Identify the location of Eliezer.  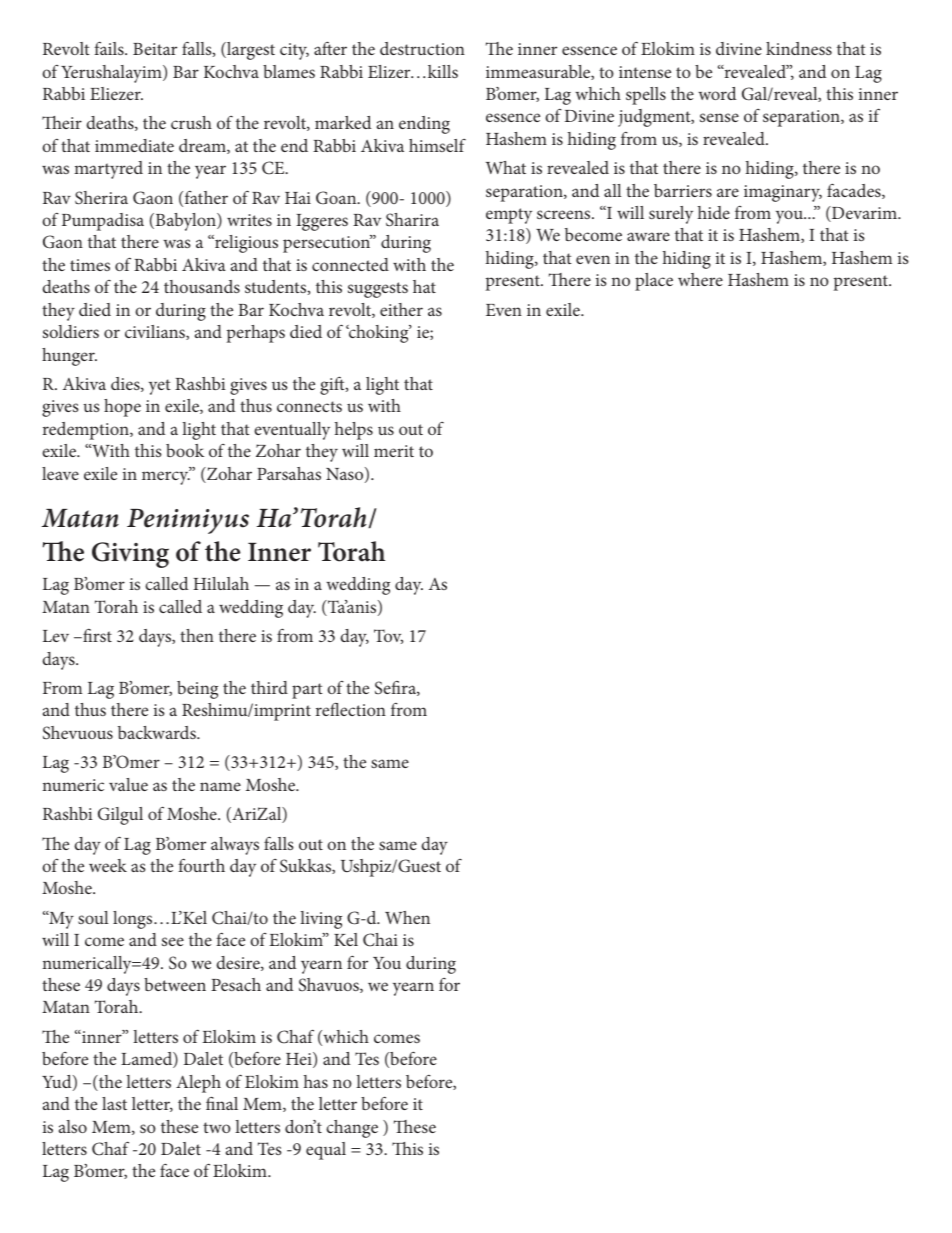
(116, 93).
